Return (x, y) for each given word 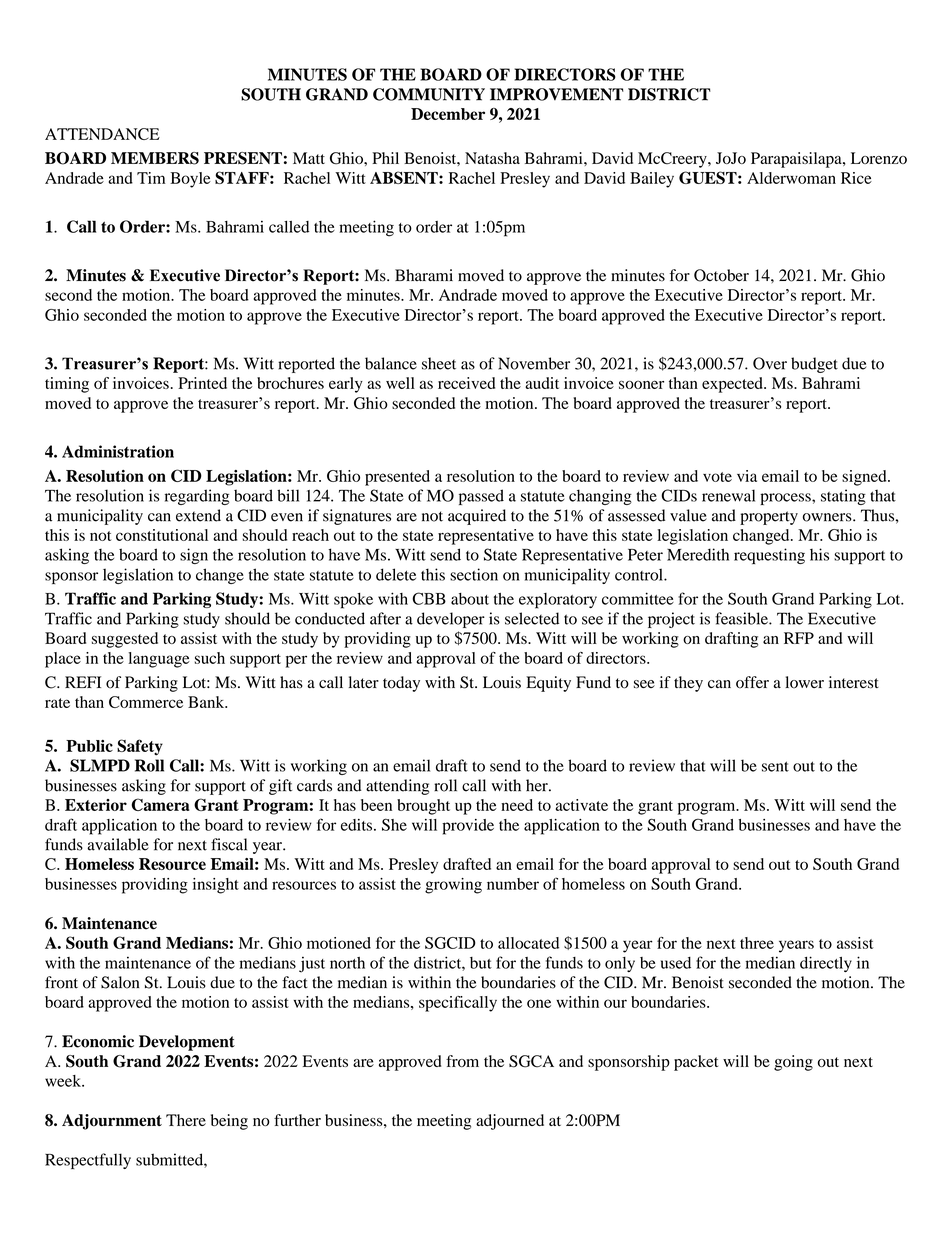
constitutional (162, 535)
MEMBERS (155, 158)
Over (770, 363)
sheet (439, 363)
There (186, 1120)
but (481, 963)
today (401, 684)
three (757, 943)
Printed (202, 383)
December (448, 114)
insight (216, 886)
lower (804, 682)
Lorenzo (879, 158)
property (769, 518)
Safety (140, 747)
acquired (477, 517)
